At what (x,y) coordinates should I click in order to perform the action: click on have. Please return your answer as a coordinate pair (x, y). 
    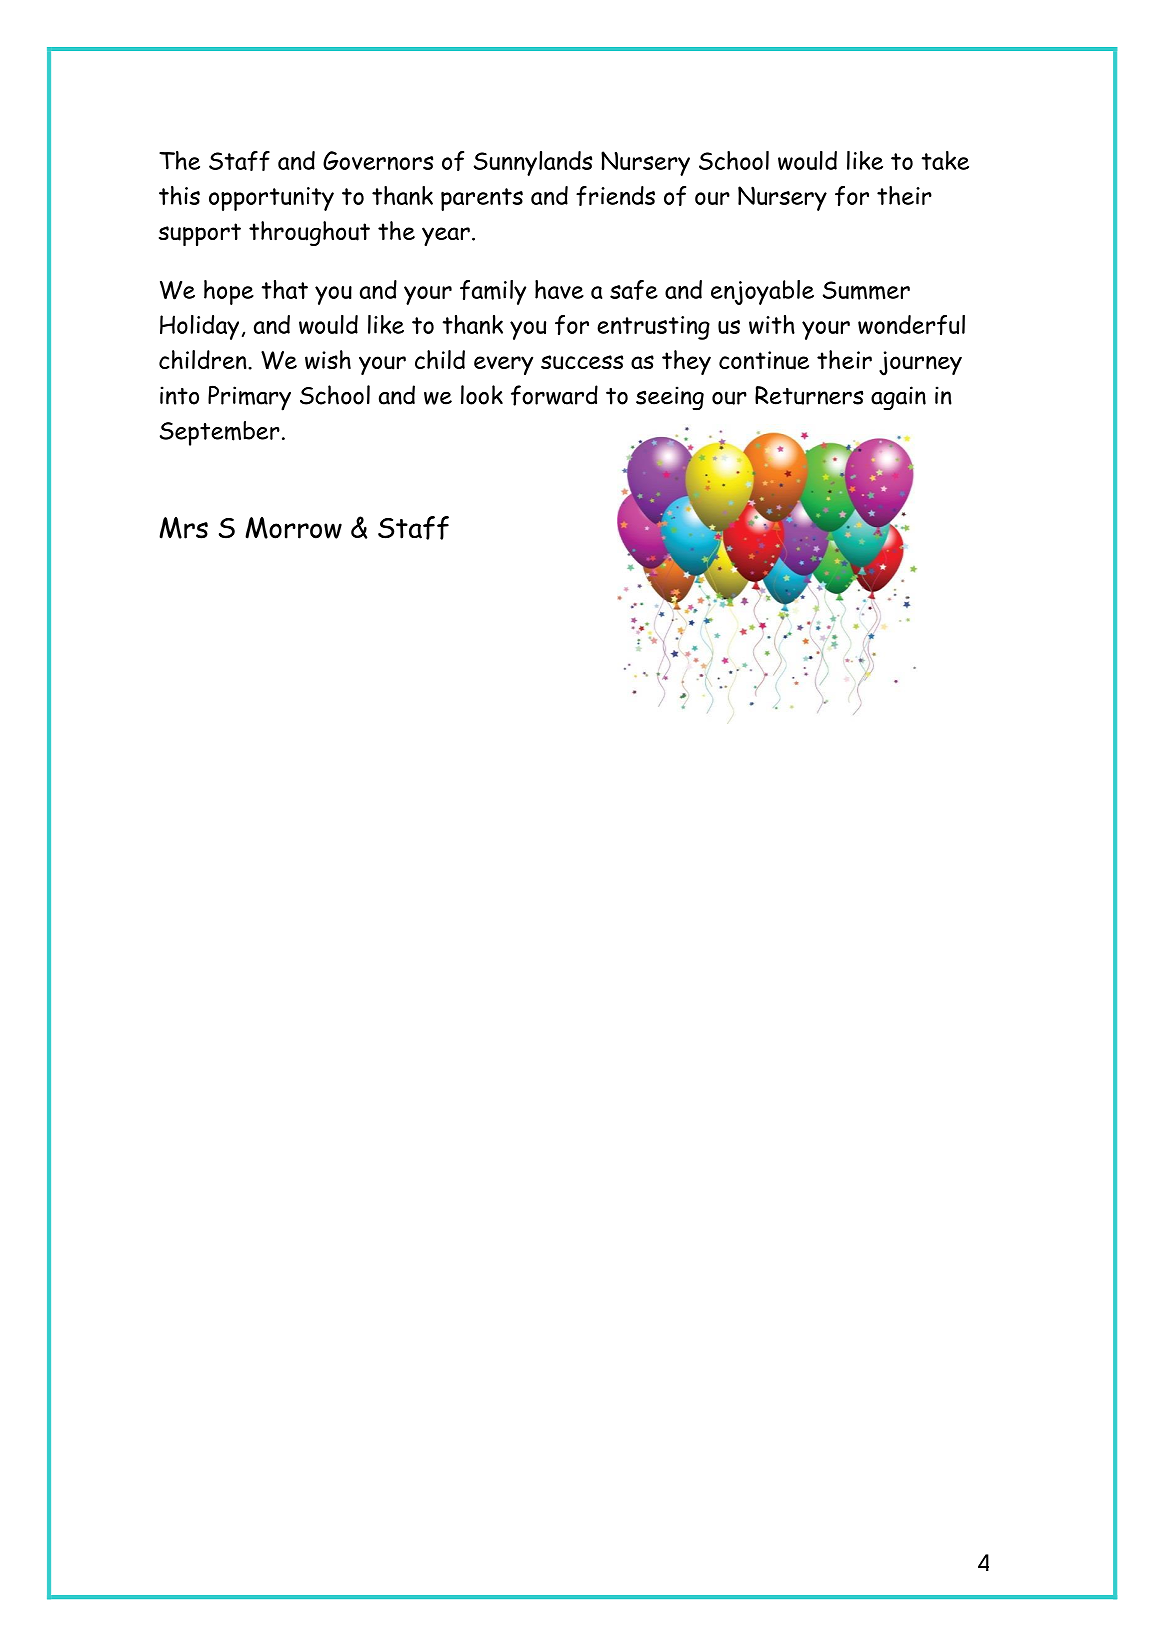
    Looking at the image, I should click on (559, 289).
